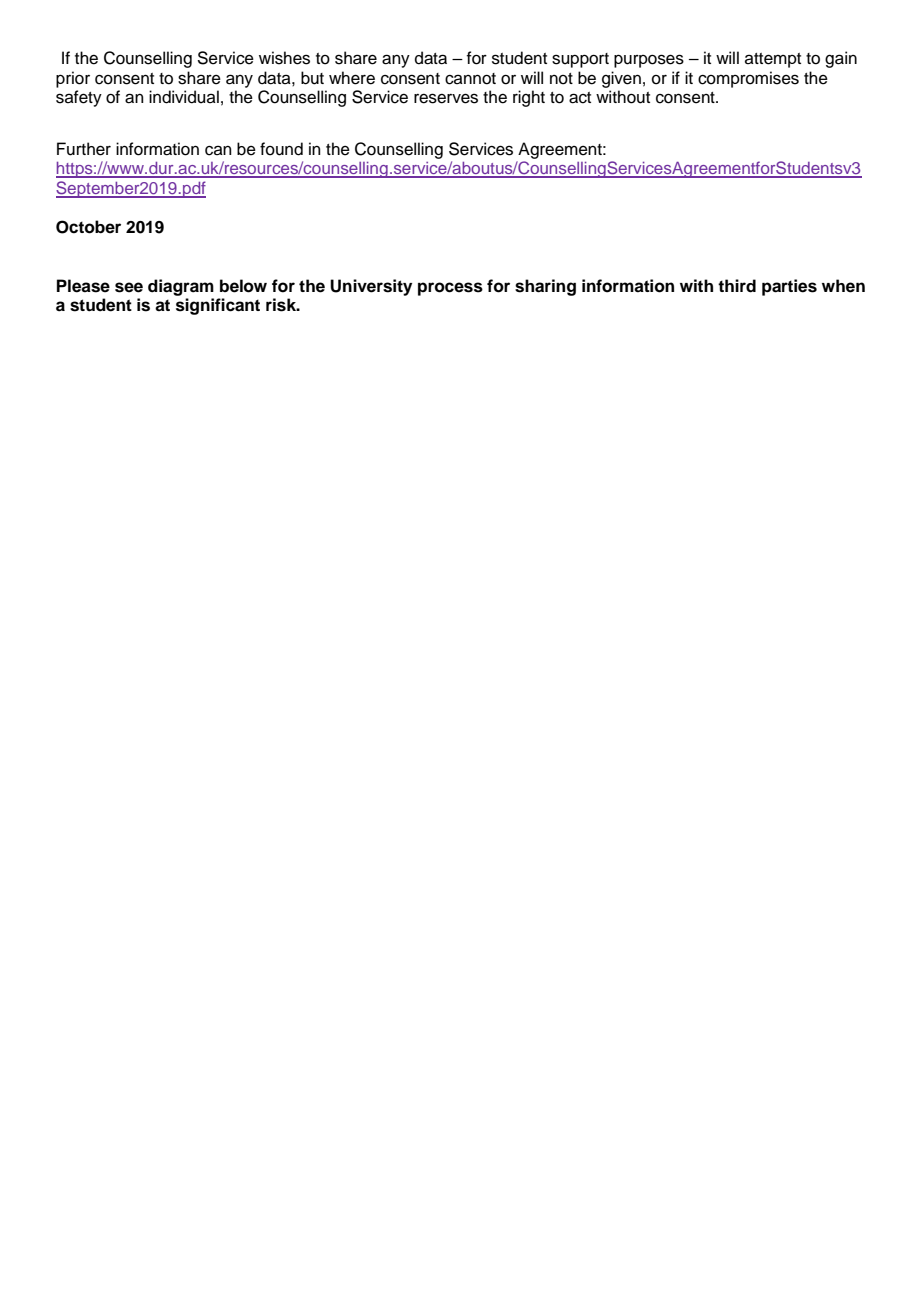 This image has width=924, height=1307. What do you see at coordinates (529, 98) in the image?
I see `right` at bounding box center [529, 98].
